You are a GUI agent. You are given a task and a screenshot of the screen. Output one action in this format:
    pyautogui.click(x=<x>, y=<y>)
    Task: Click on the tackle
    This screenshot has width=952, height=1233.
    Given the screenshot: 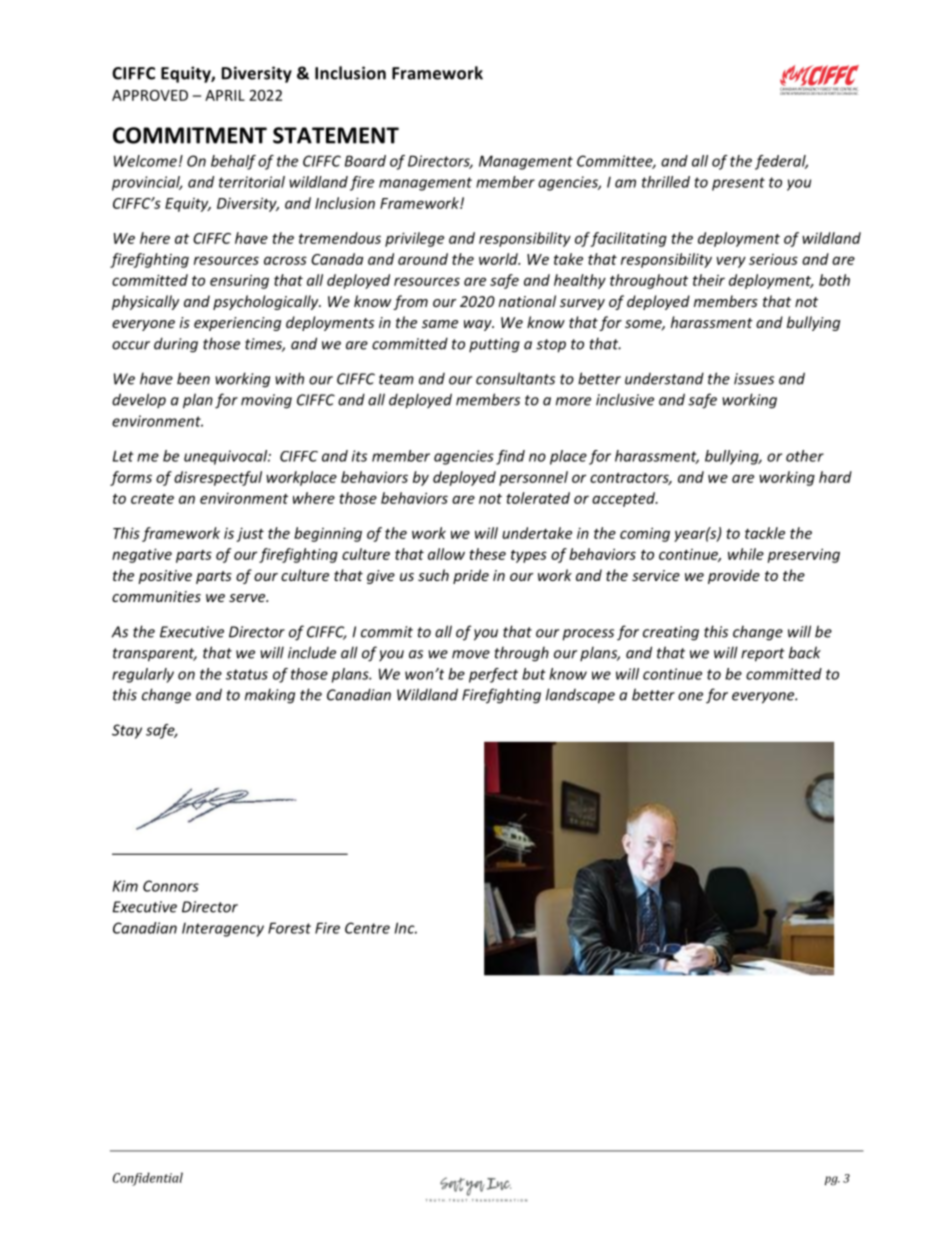 What is the action you would take?
    pyautogui.click(x=765, y=533)
